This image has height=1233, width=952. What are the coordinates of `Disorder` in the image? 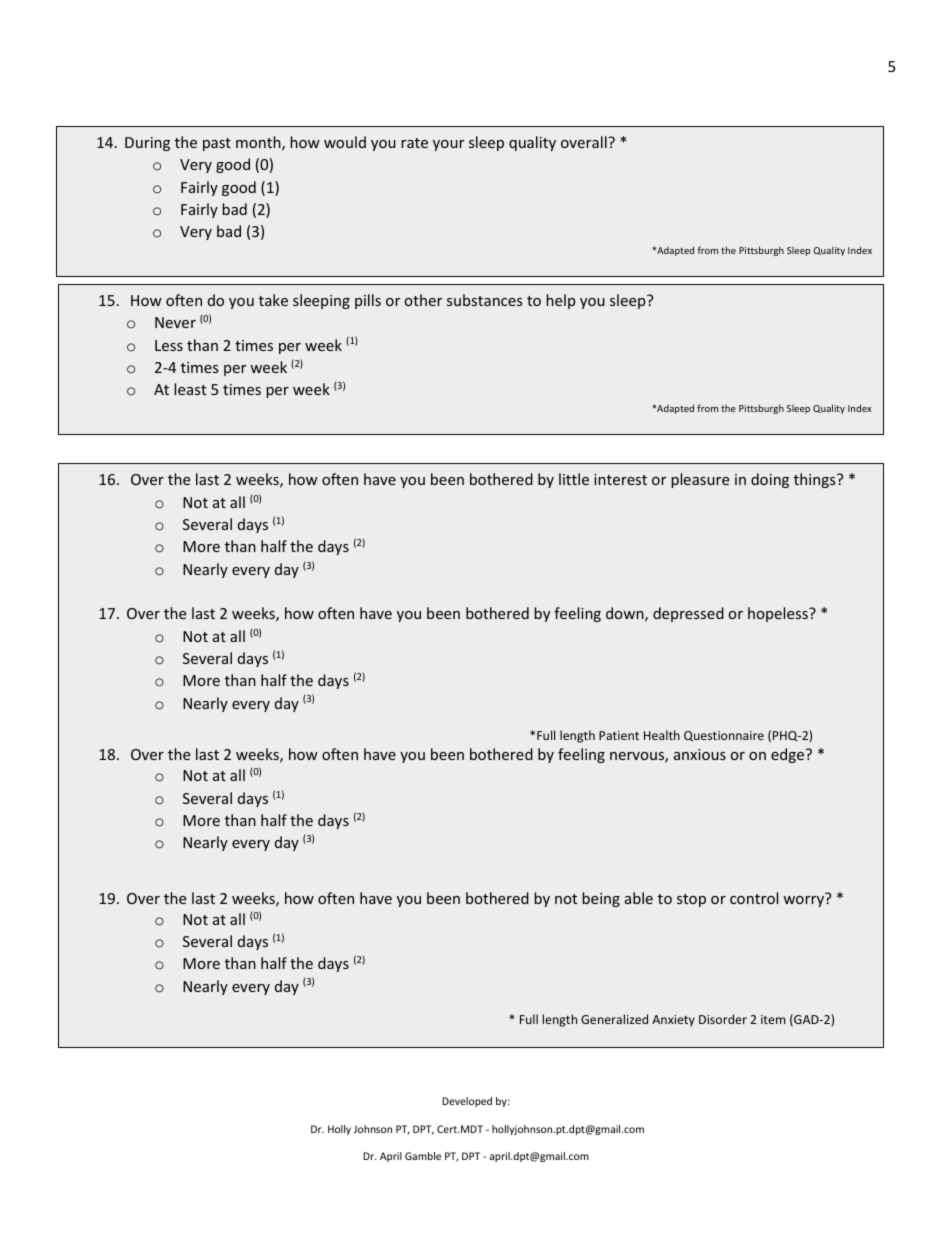 It's located at (723, 1019).
